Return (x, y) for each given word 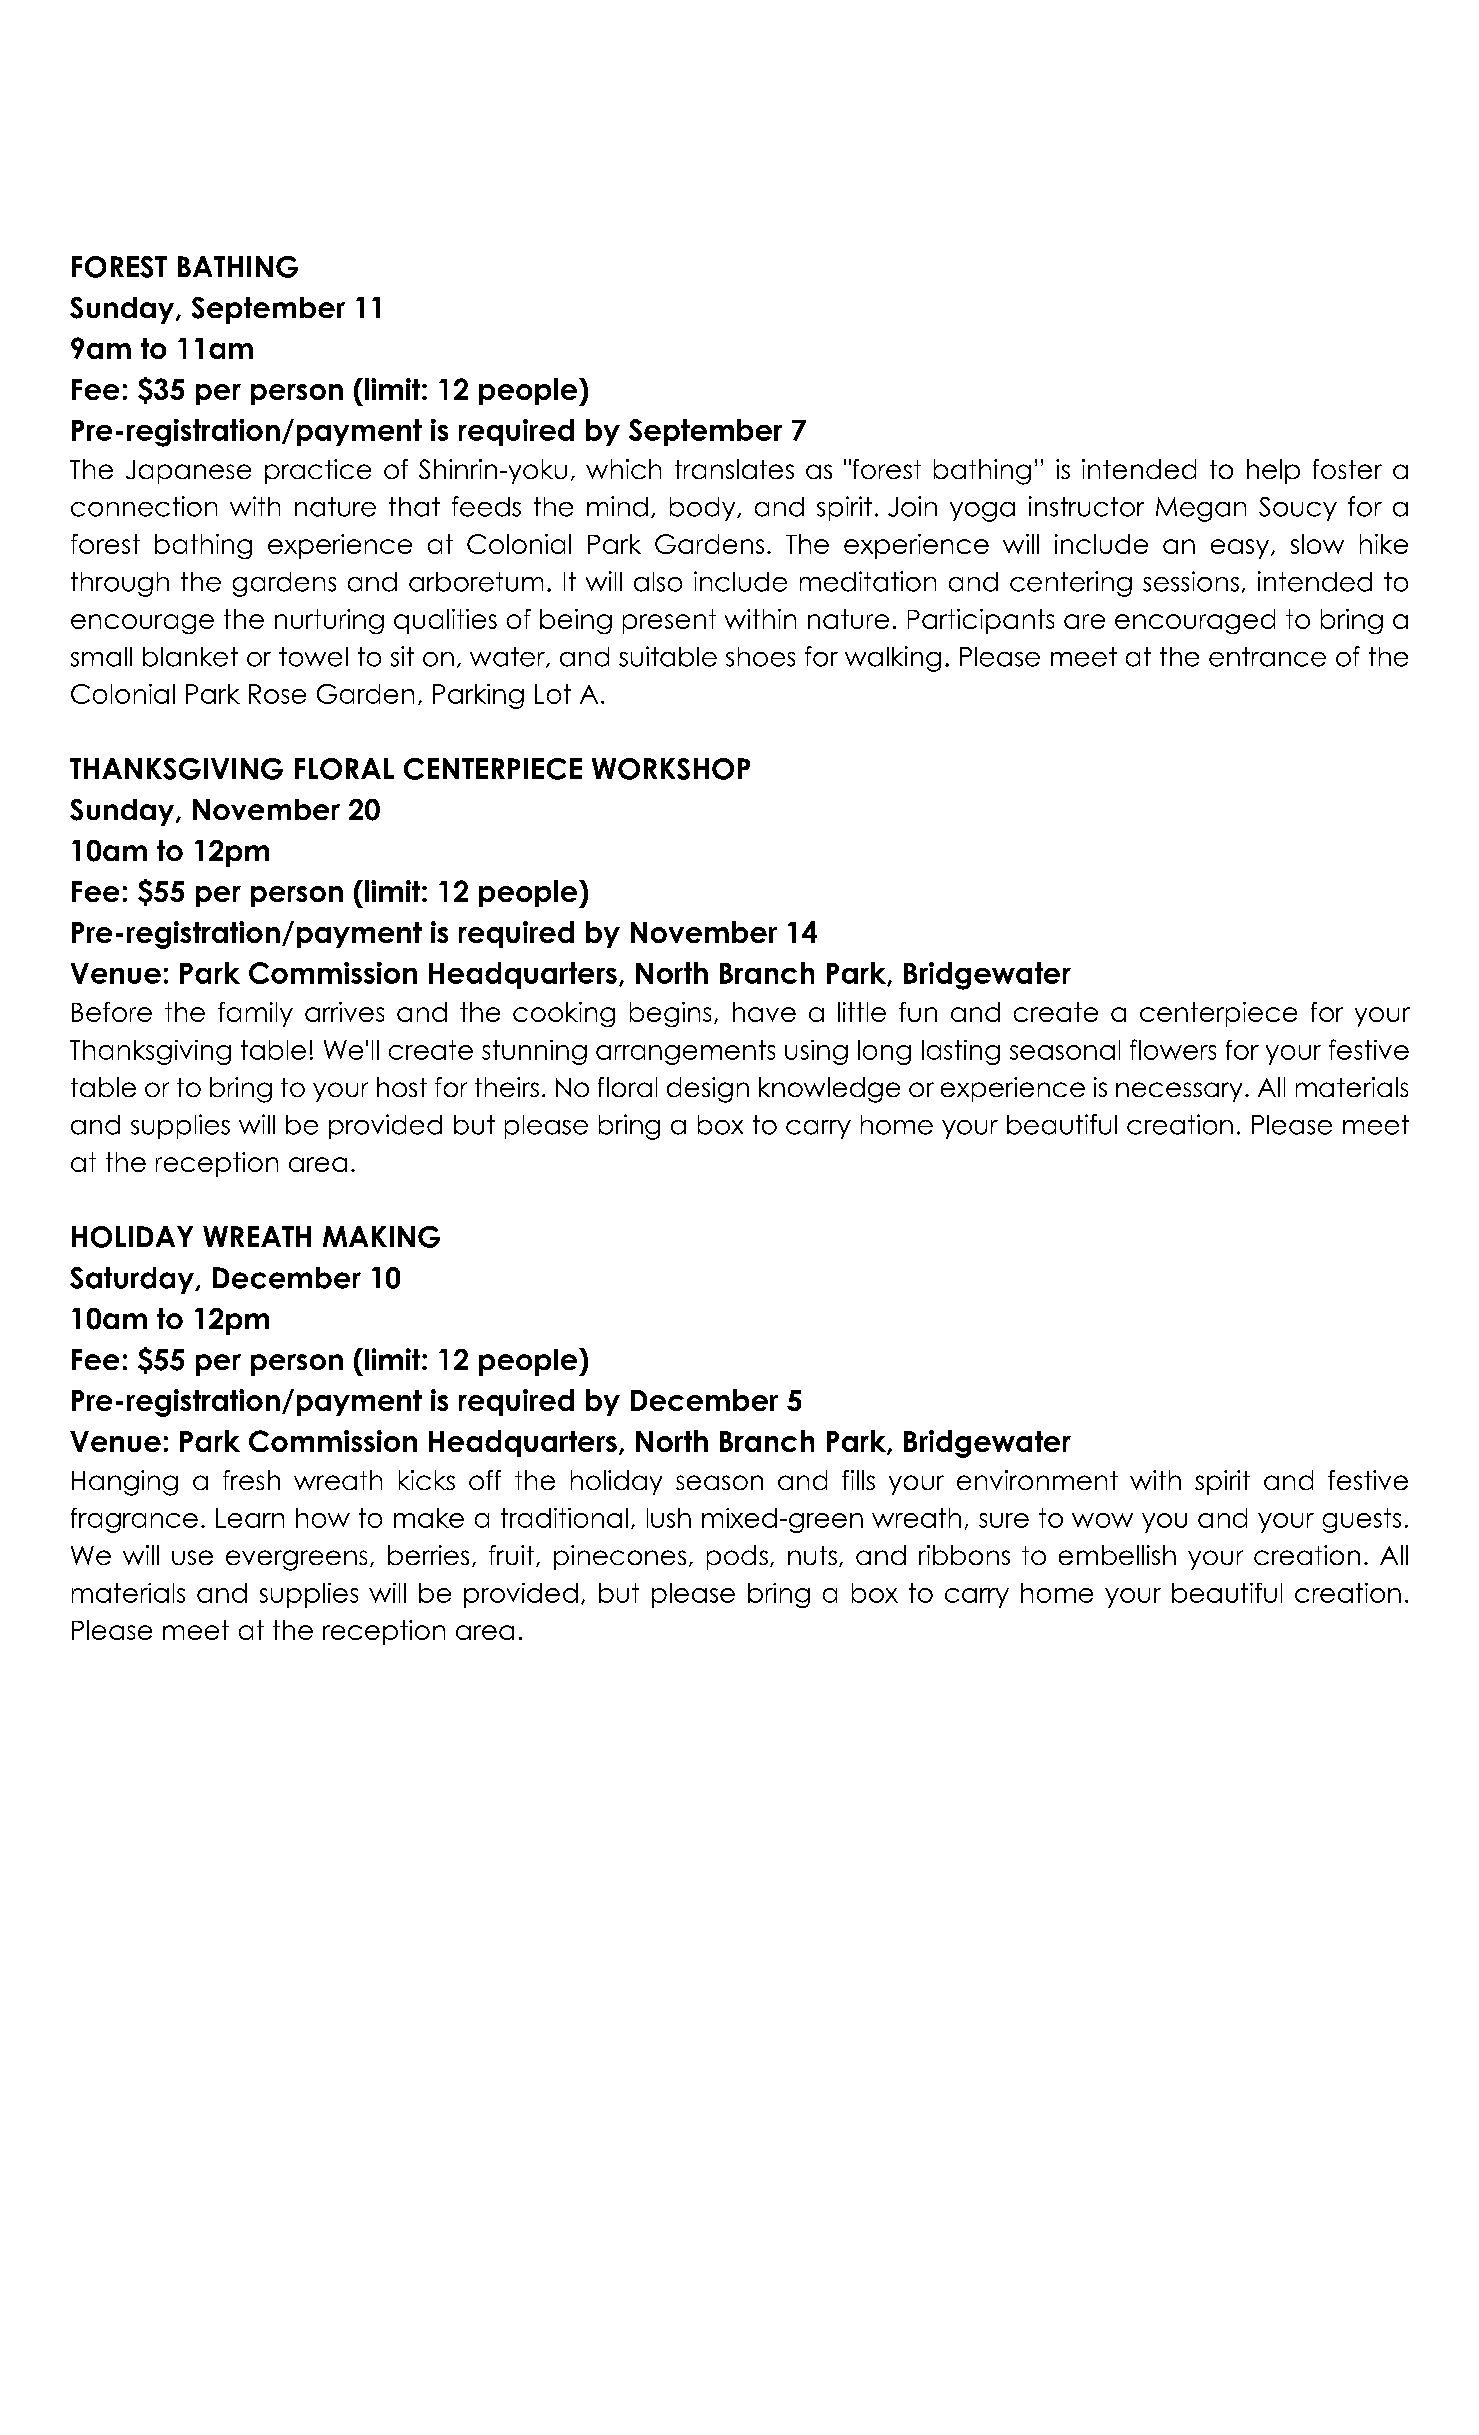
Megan (1201, 509)
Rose (277, 694)
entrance (1267, 657)
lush (669, 1518)
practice (318, 471)
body (704, 509)
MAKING (381, 1237)
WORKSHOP (671, 769)
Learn (250, 1518)
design (708, 1090)
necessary (1179, 1092)
